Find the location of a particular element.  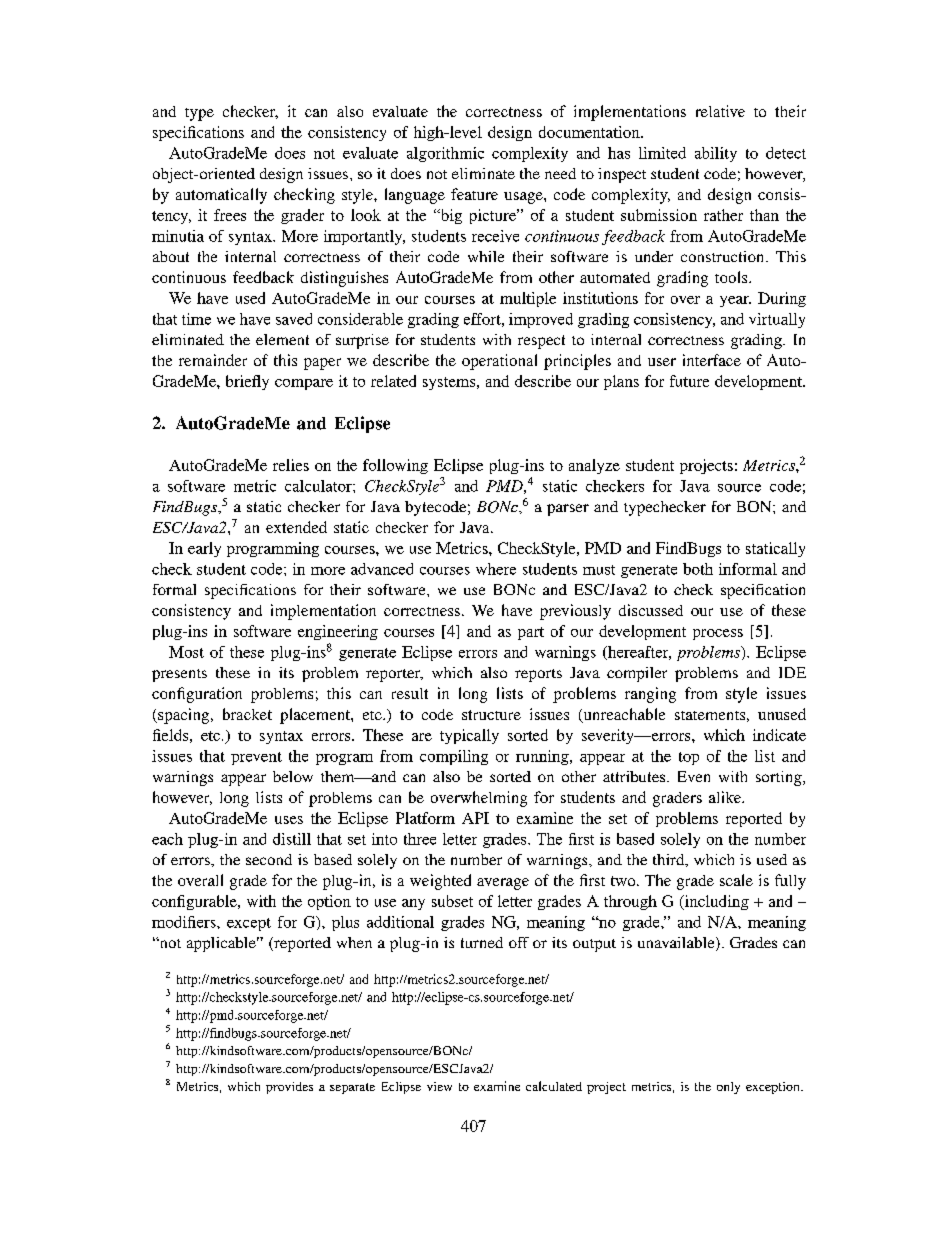

frees is located at coordinates (230, 215).
